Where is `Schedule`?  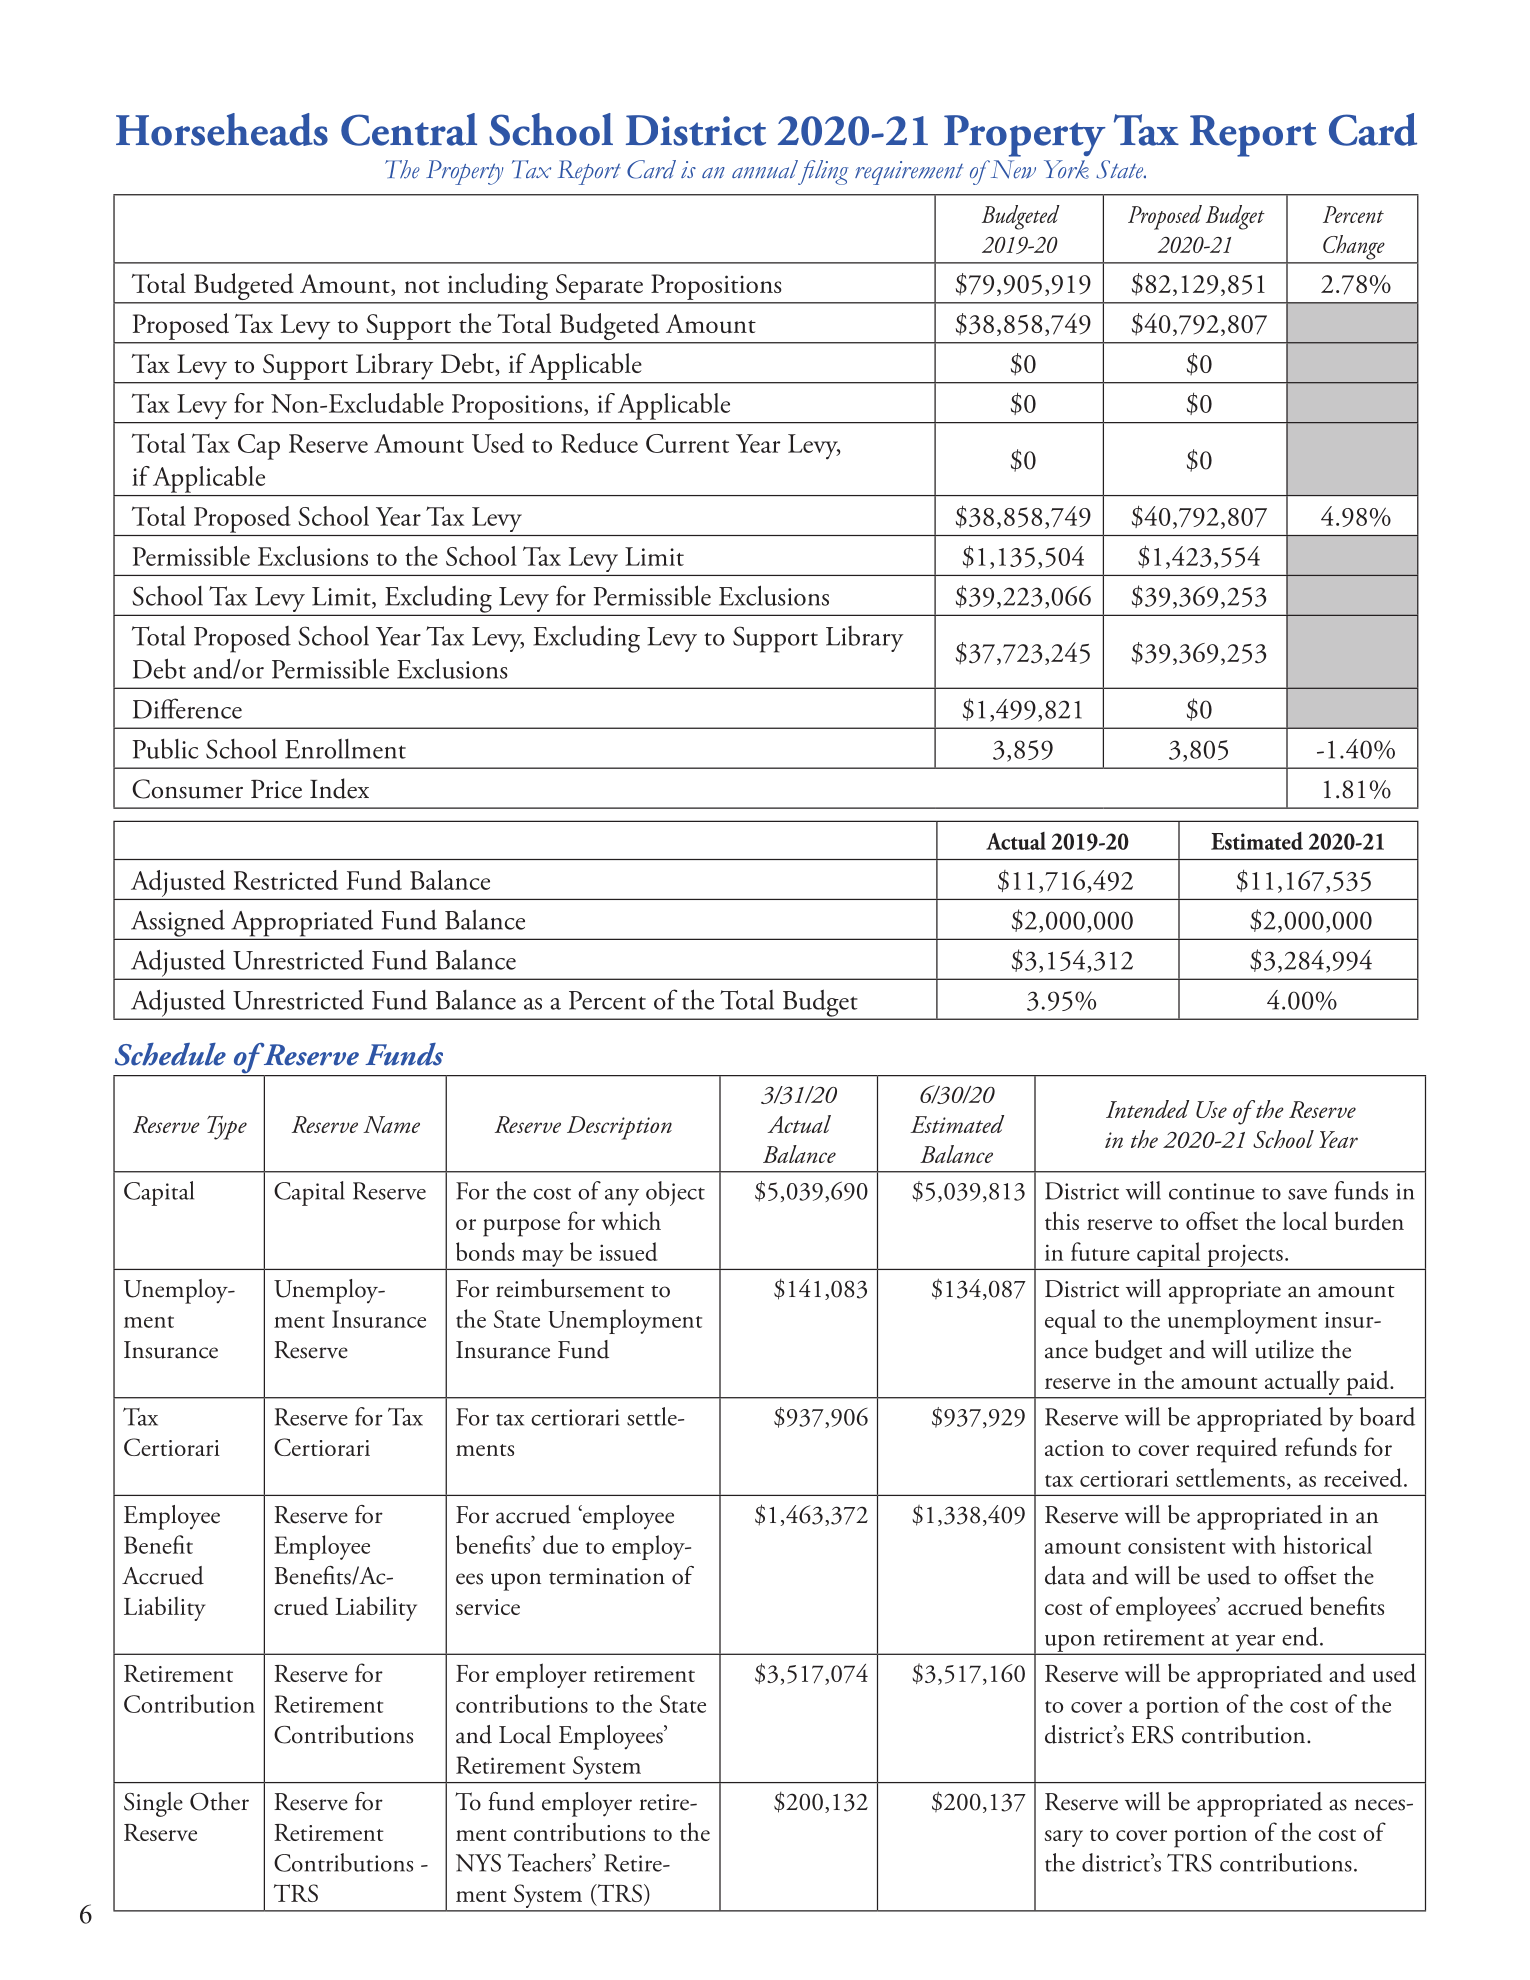
Schedule is located at coordinates (170, 1054).
